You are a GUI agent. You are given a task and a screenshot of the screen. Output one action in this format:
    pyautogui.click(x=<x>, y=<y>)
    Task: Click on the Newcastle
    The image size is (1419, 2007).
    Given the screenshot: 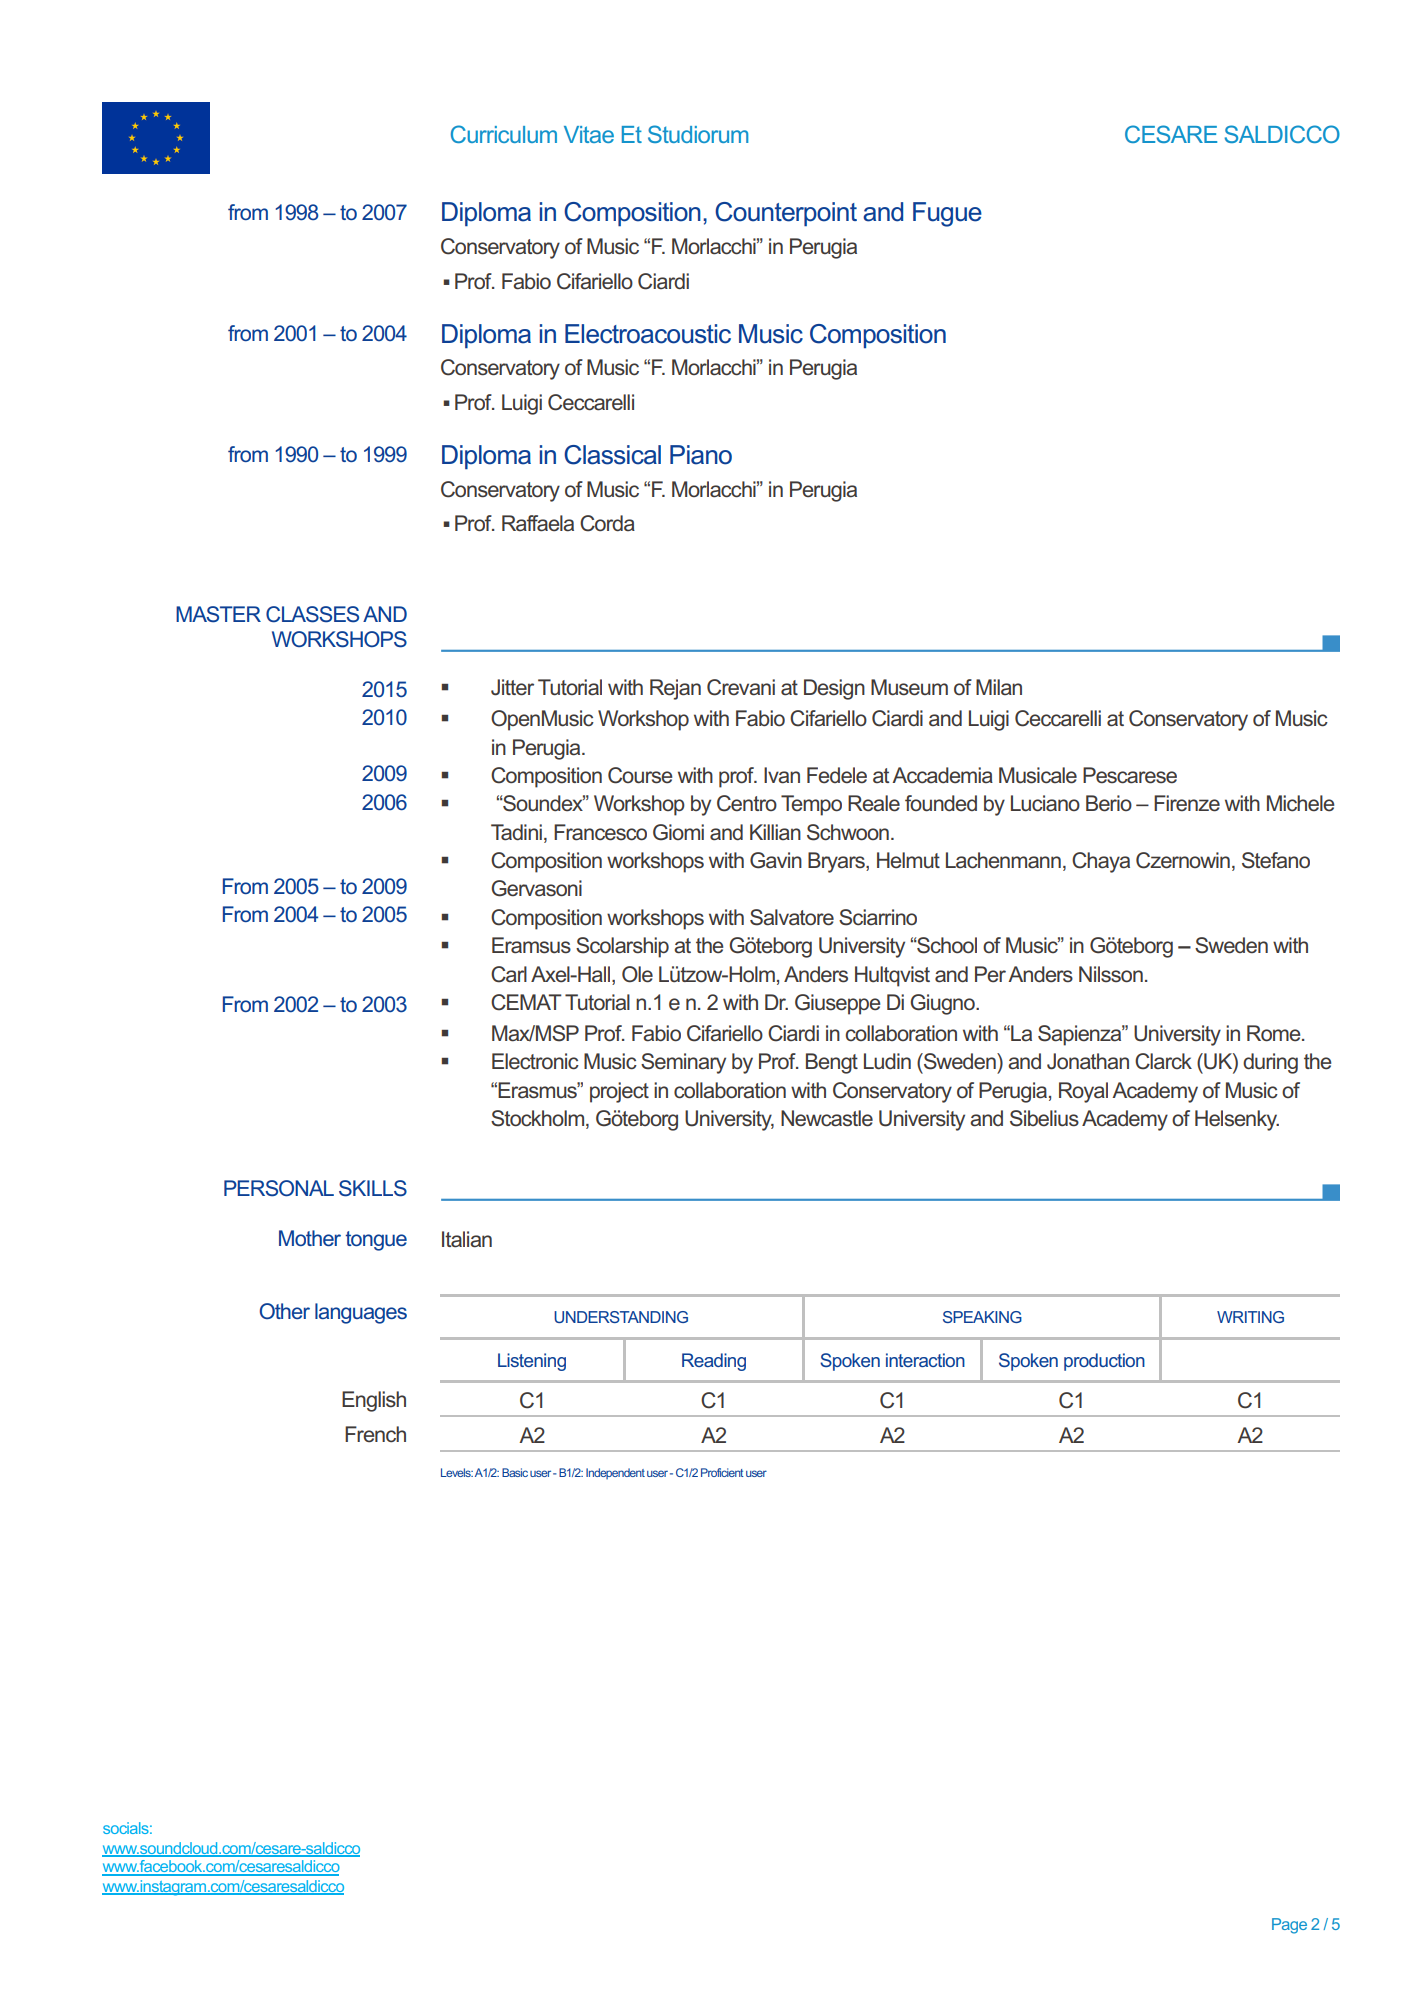 What is the action you would take?
    pyautogui.click(x=827, y=1118)
